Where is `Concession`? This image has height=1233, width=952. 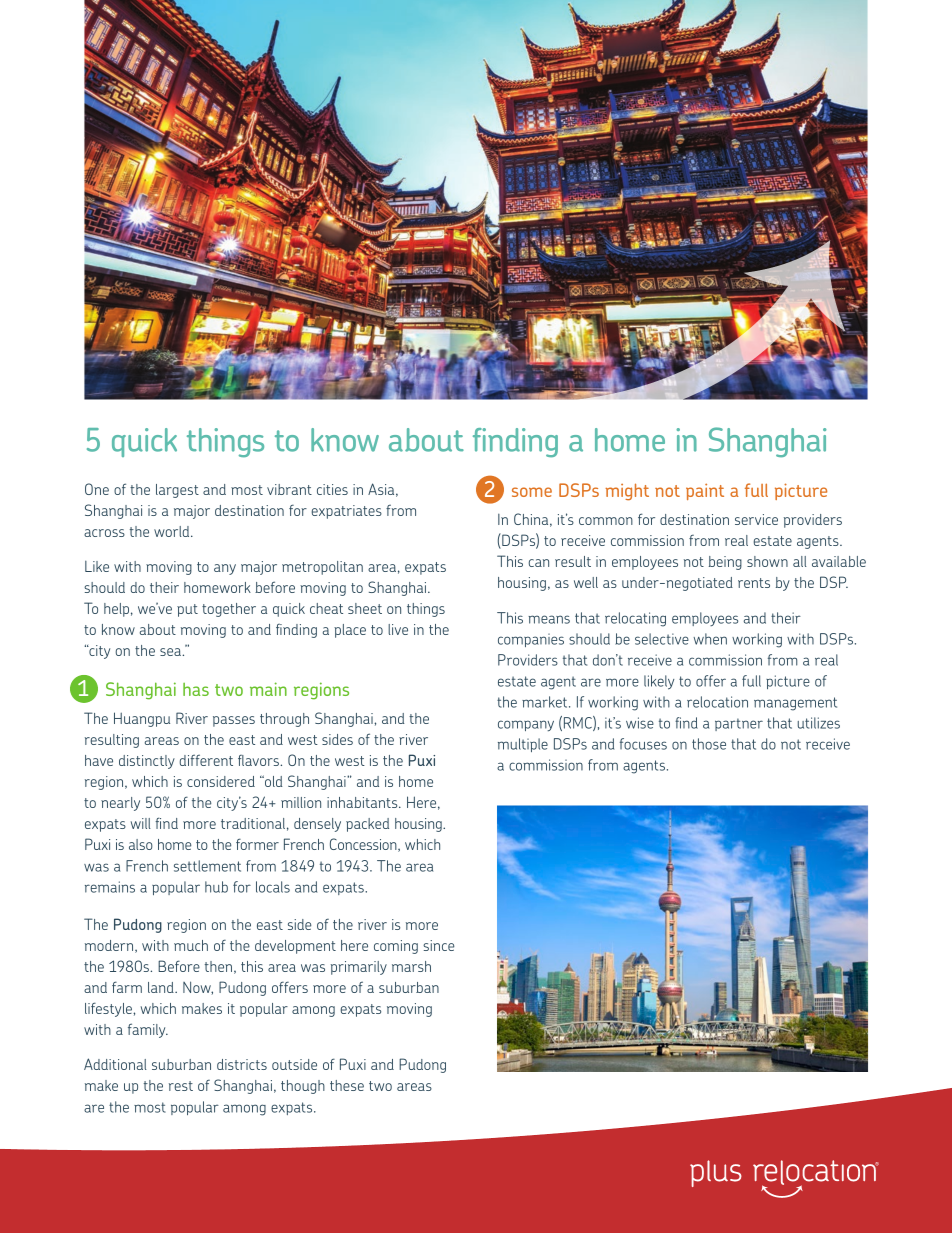
Concession is located at coordinates (364, 845).
